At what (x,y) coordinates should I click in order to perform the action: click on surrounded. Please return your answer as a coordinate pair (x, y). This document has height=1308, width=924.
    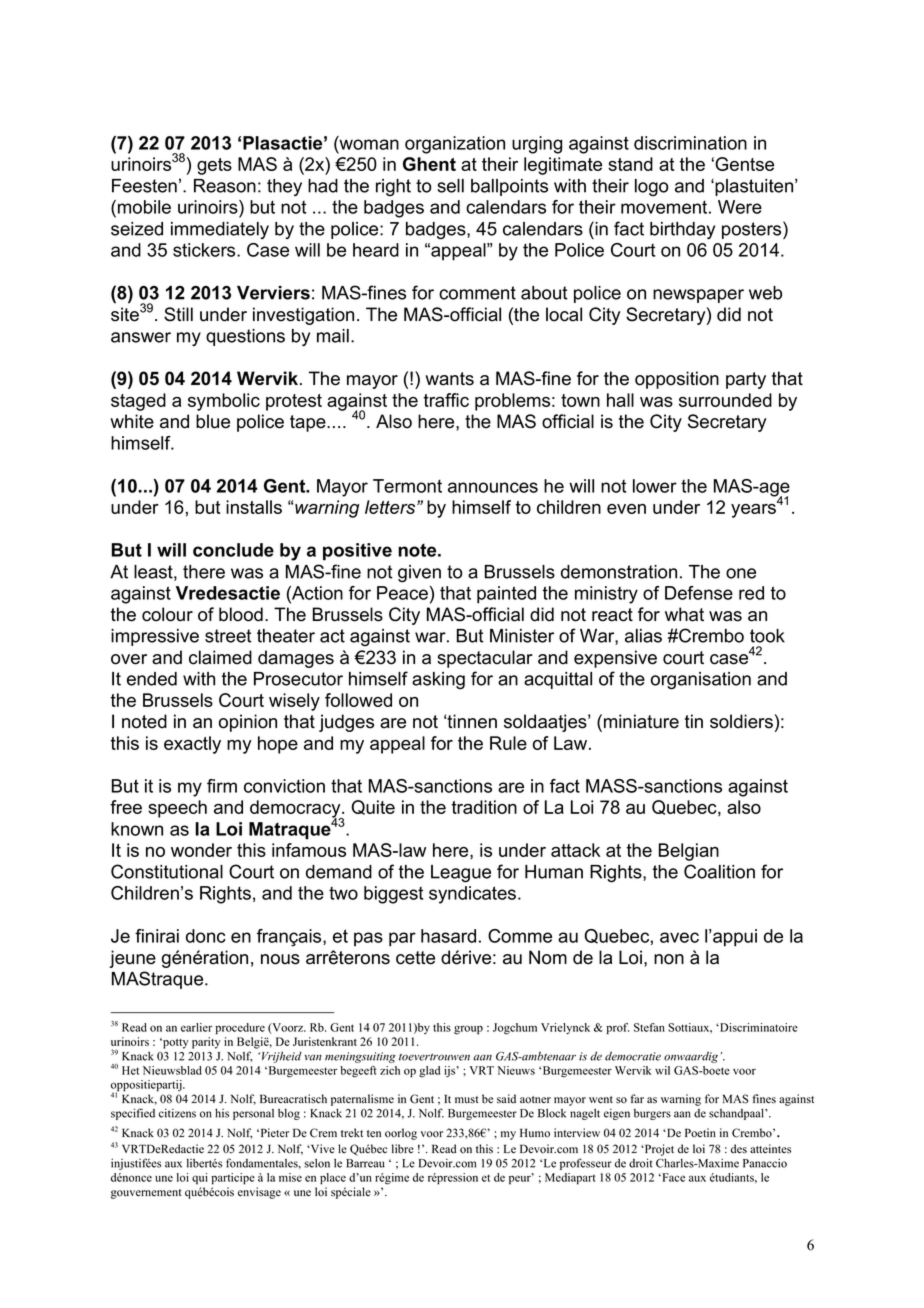
    Looking at the image, I should click on (725, 400).
